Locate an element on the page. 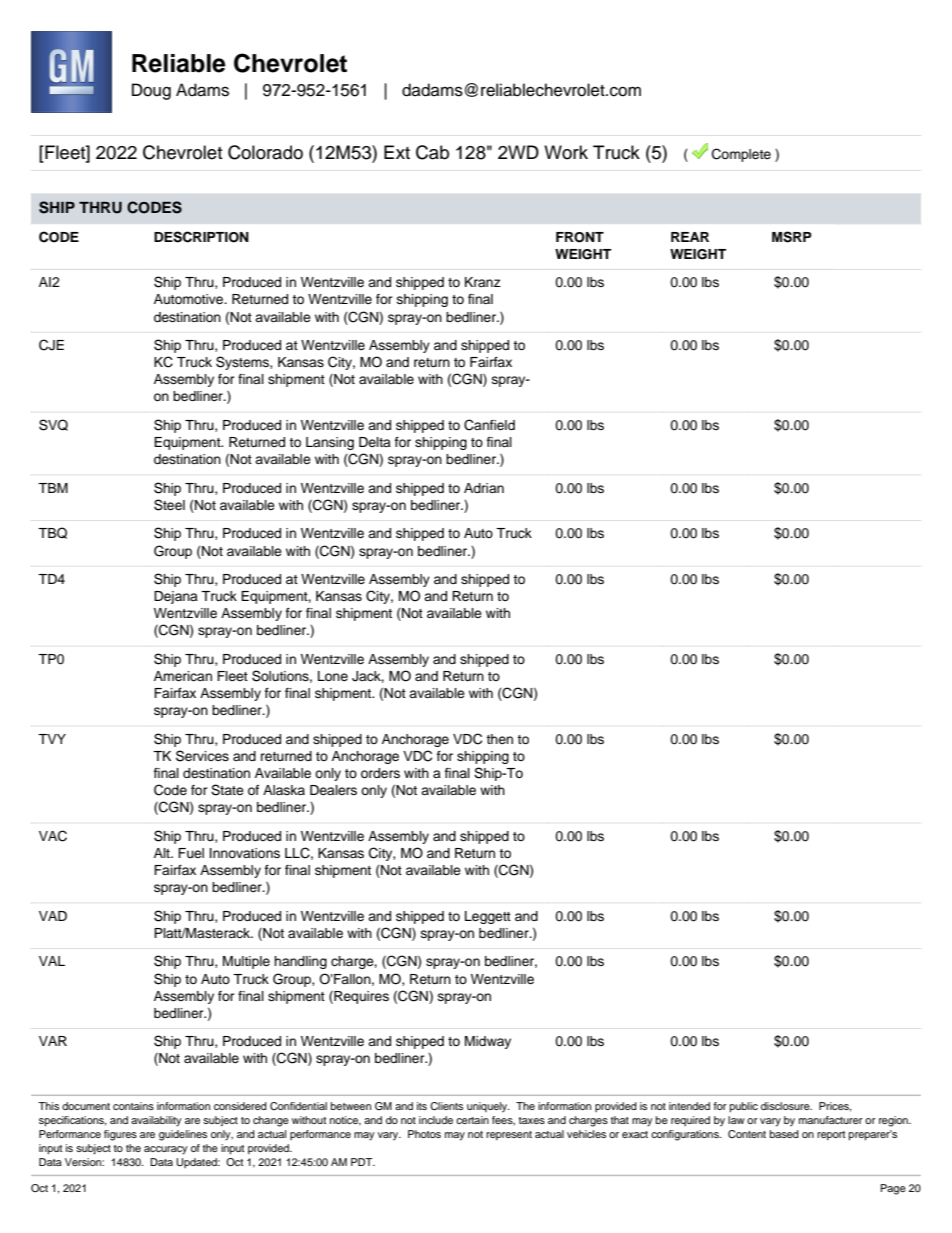 The width and height of the document is (952, 1233). Doug is located at coordinates (151, 91).
